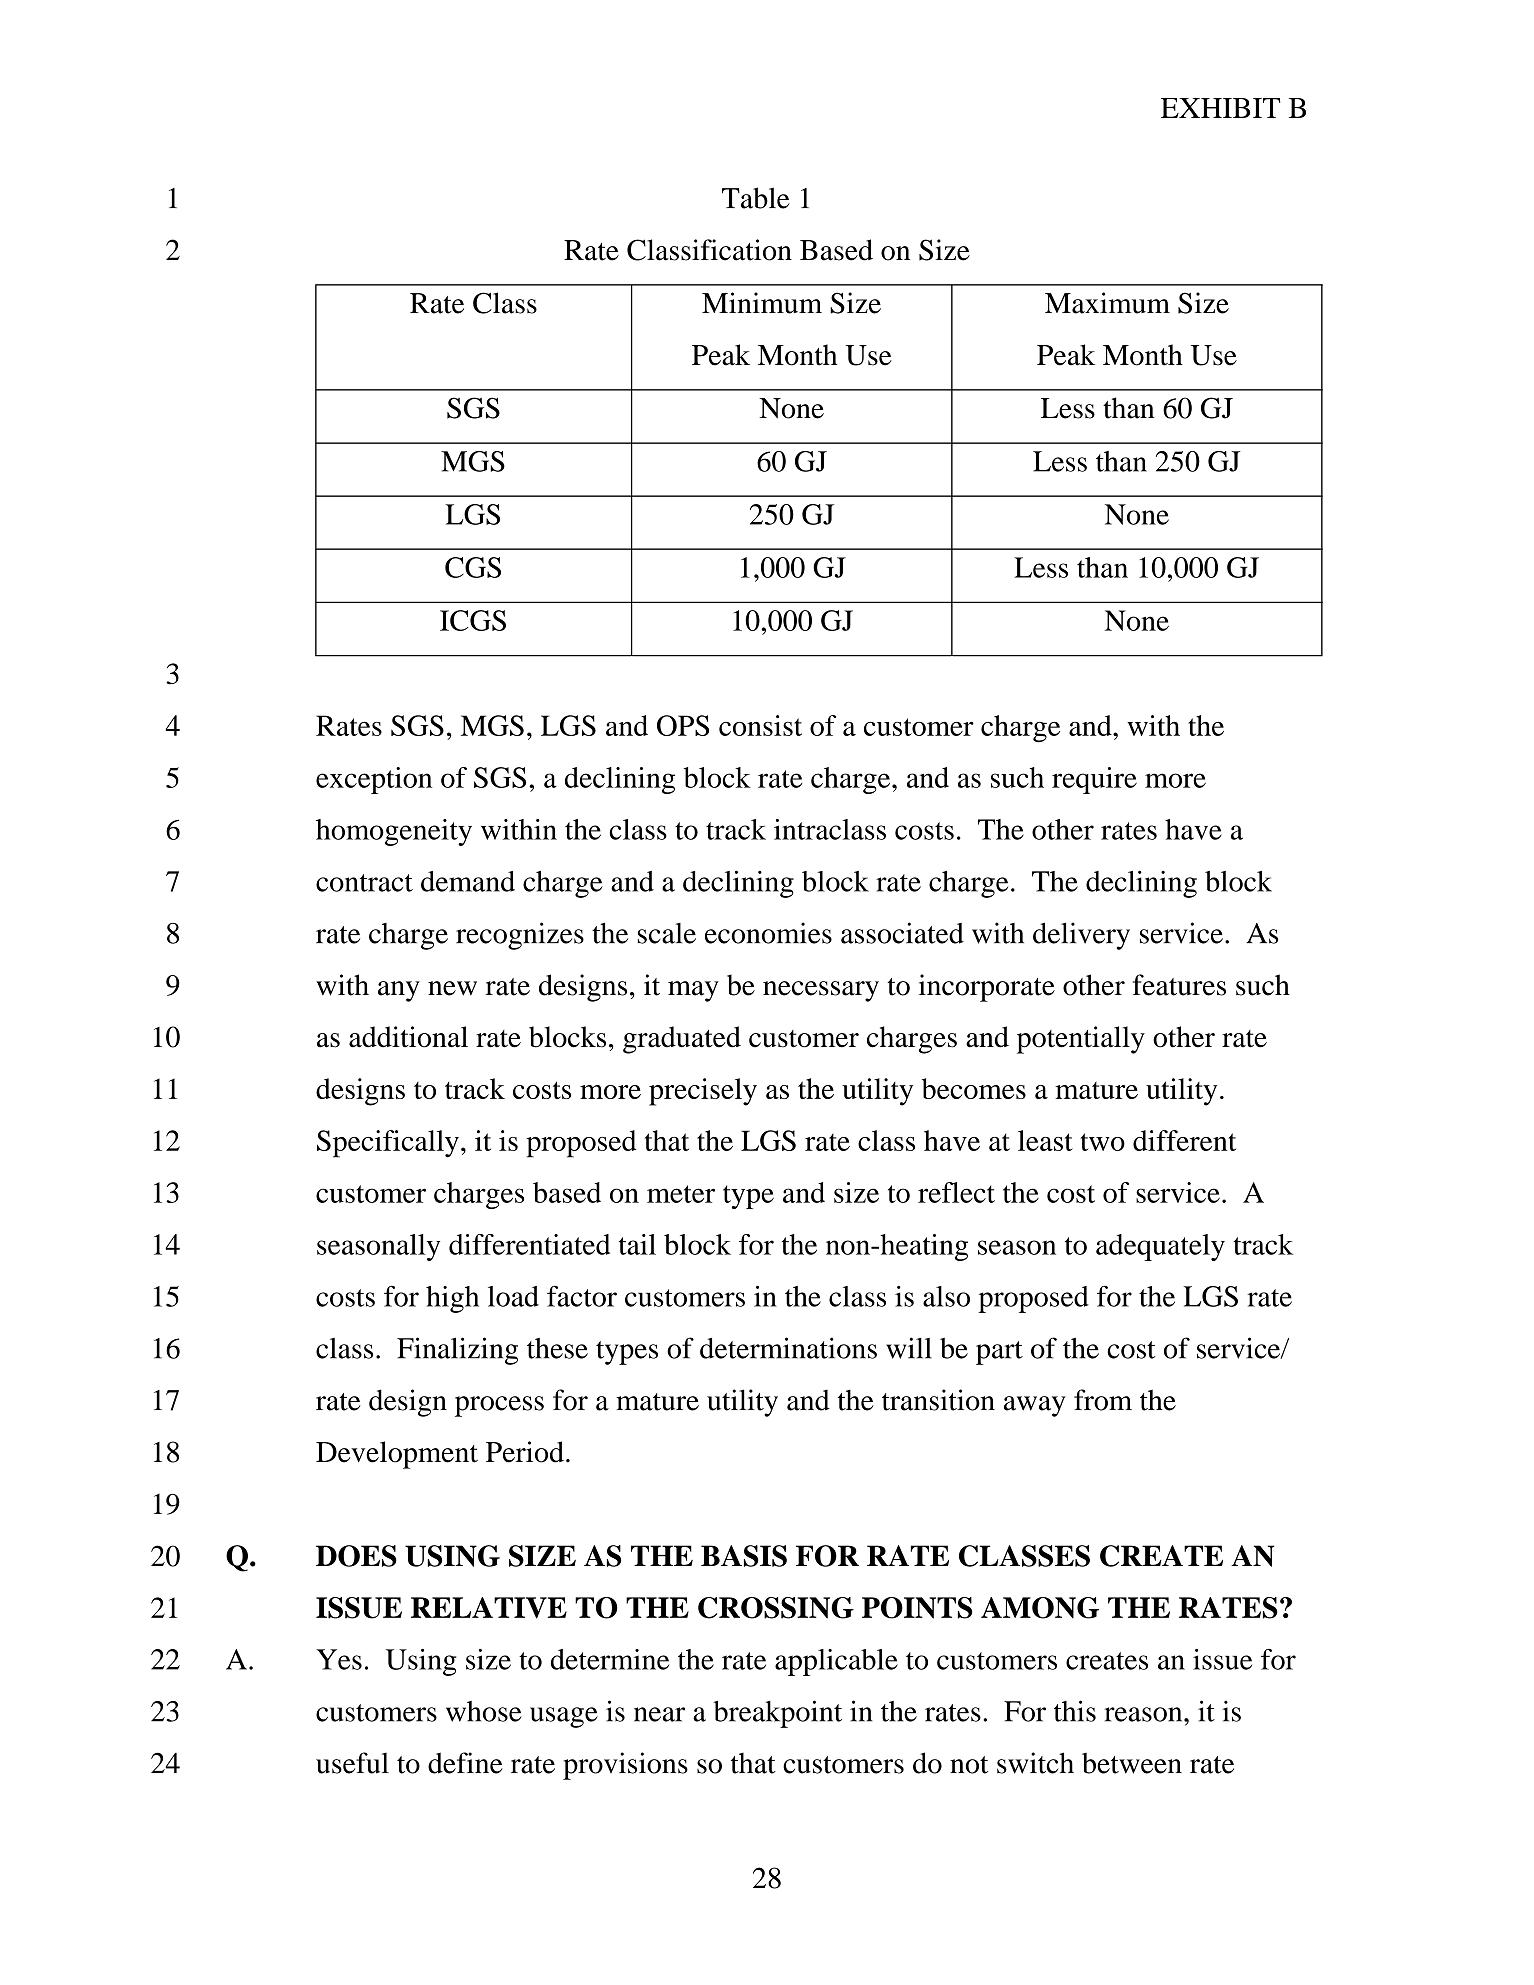  Describe the element at coordinates (452, 988) in the screenshot. I see `new` at that location.
